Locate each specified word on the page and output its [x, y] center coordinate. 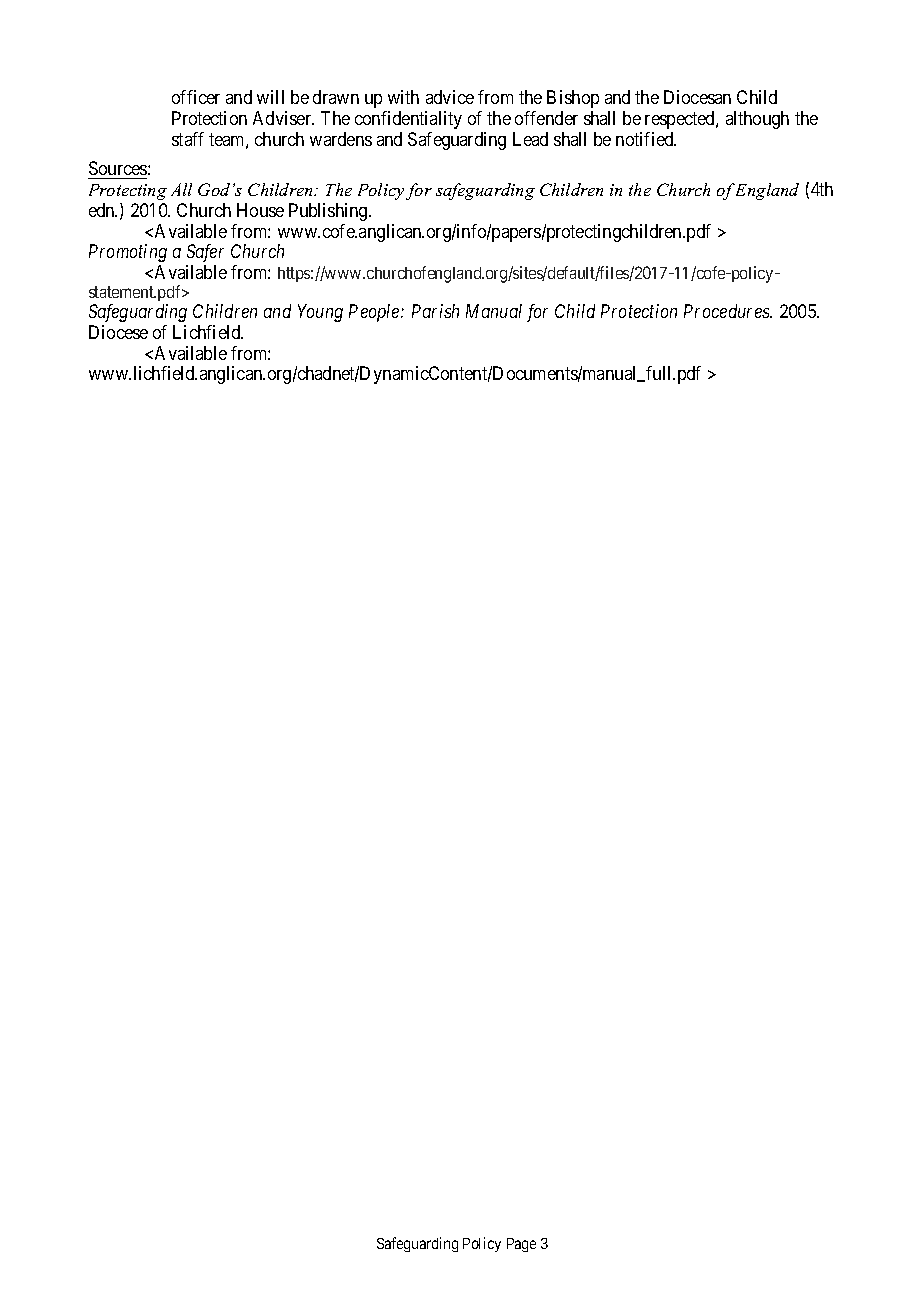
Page [521, 1245]
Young [320, 313]
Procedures [728, 311]
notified [646, 139]
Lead [530, 139]
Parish [435, 311]
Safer [205, 253]
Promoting [128, 253]
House [260, 210]
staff [188, 139]
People [375, 313]
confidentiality [408, 120]
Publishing [329, 212]
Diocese [118, 332]
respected [681, 120]
